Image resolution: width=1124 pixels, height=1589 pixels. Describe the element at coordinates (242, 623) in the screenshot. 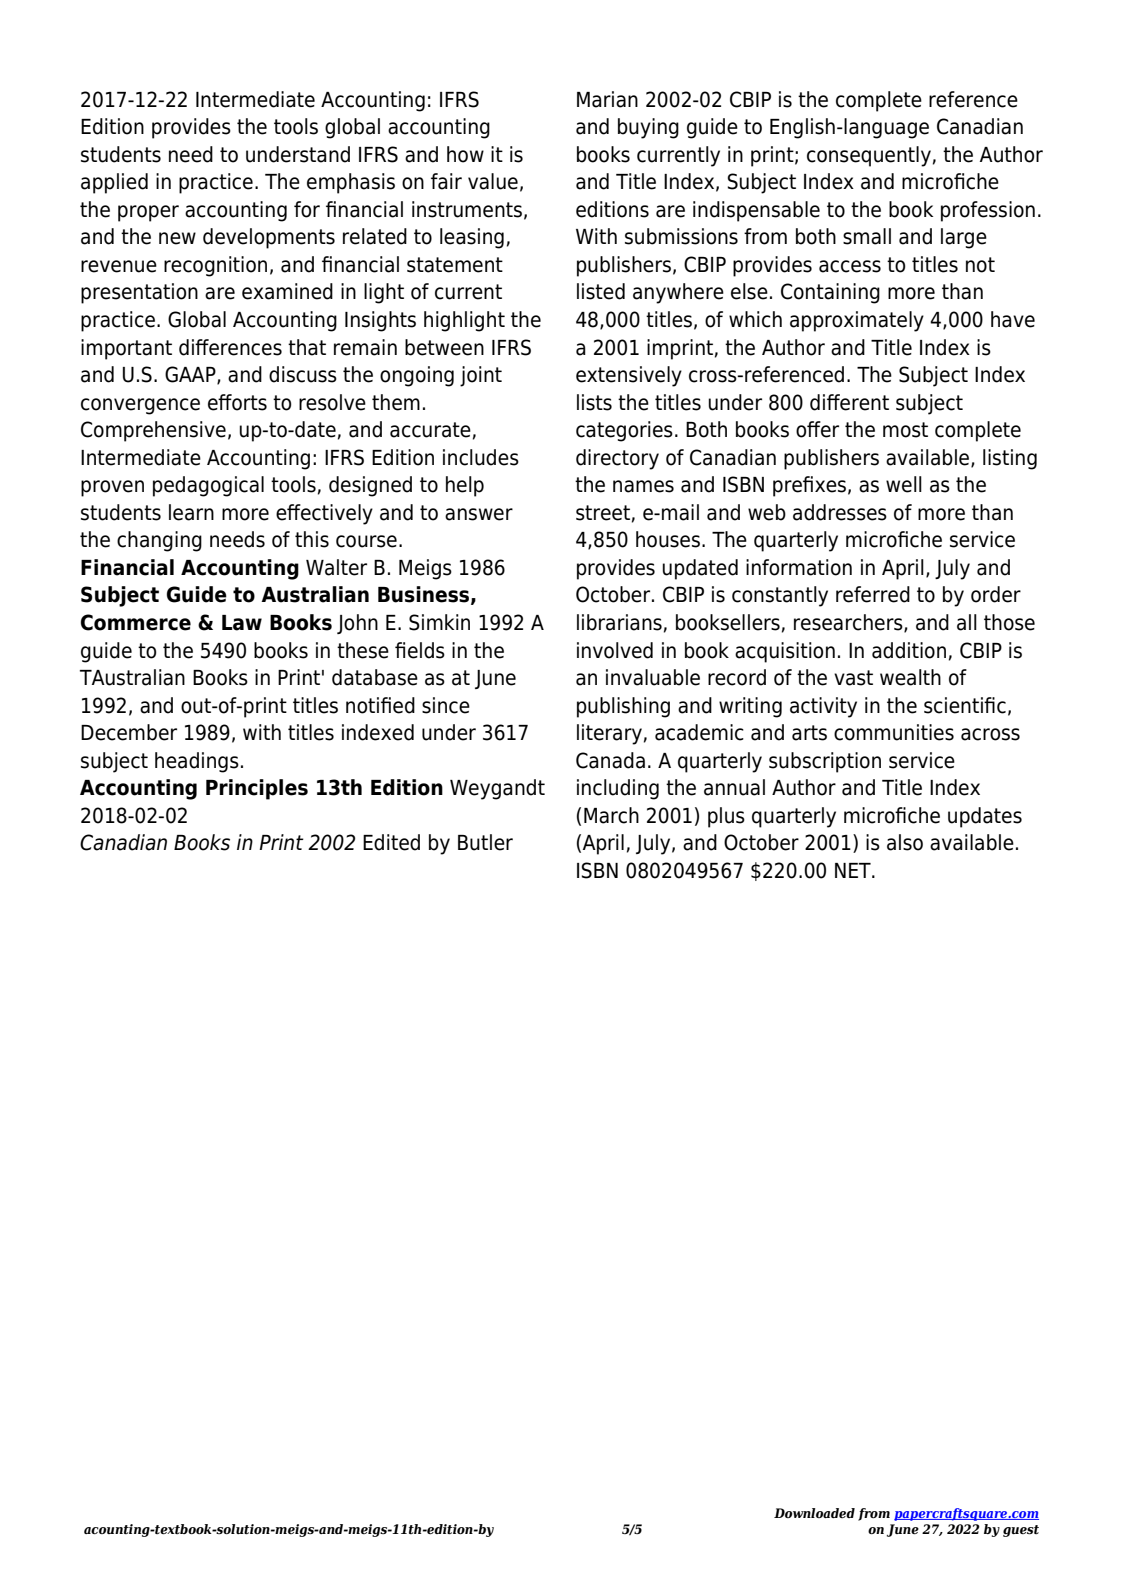

I see `Law` at that location.
